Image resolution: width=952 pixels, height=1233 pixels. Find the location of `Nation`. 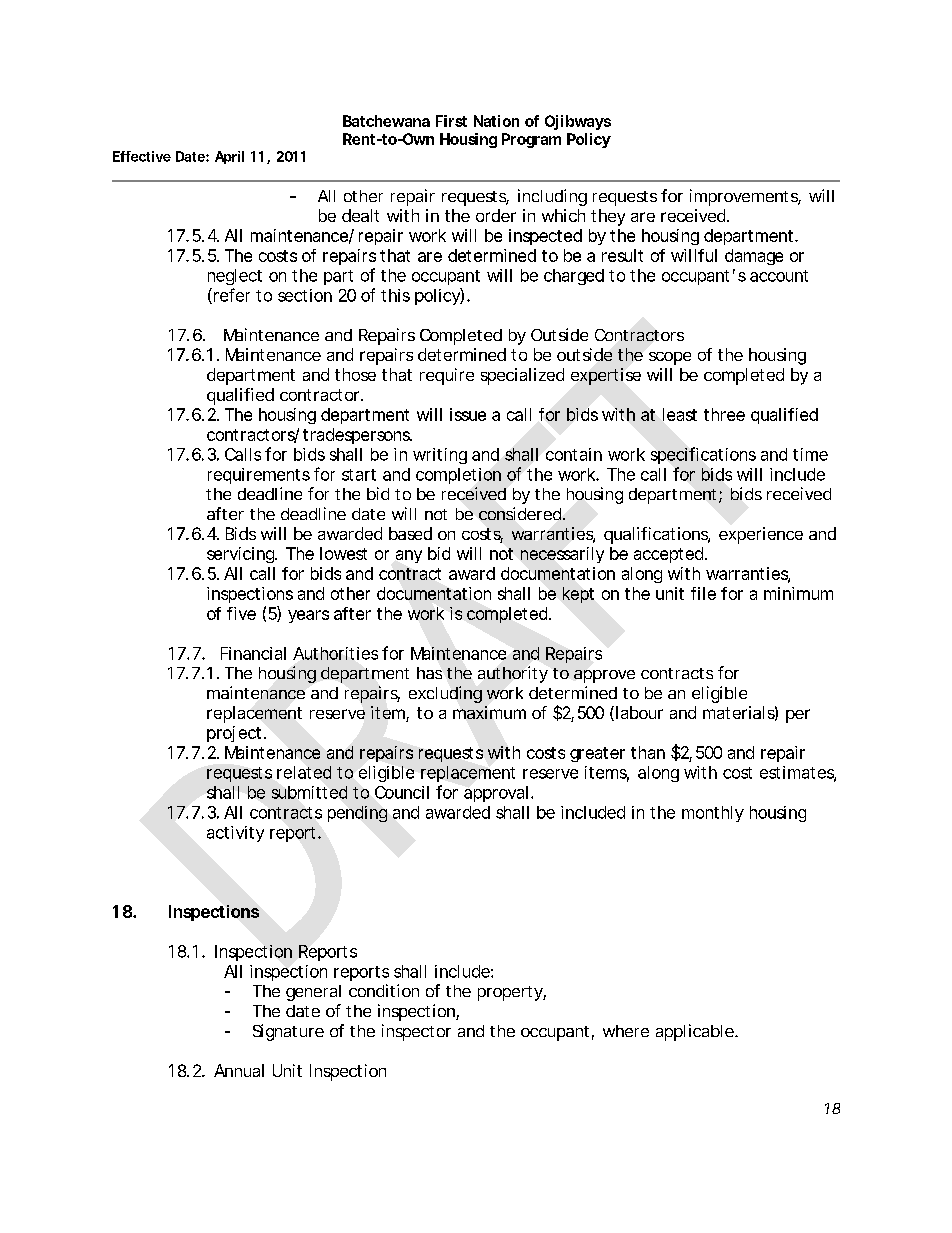

Nation is located at coordinates (496, 121).
